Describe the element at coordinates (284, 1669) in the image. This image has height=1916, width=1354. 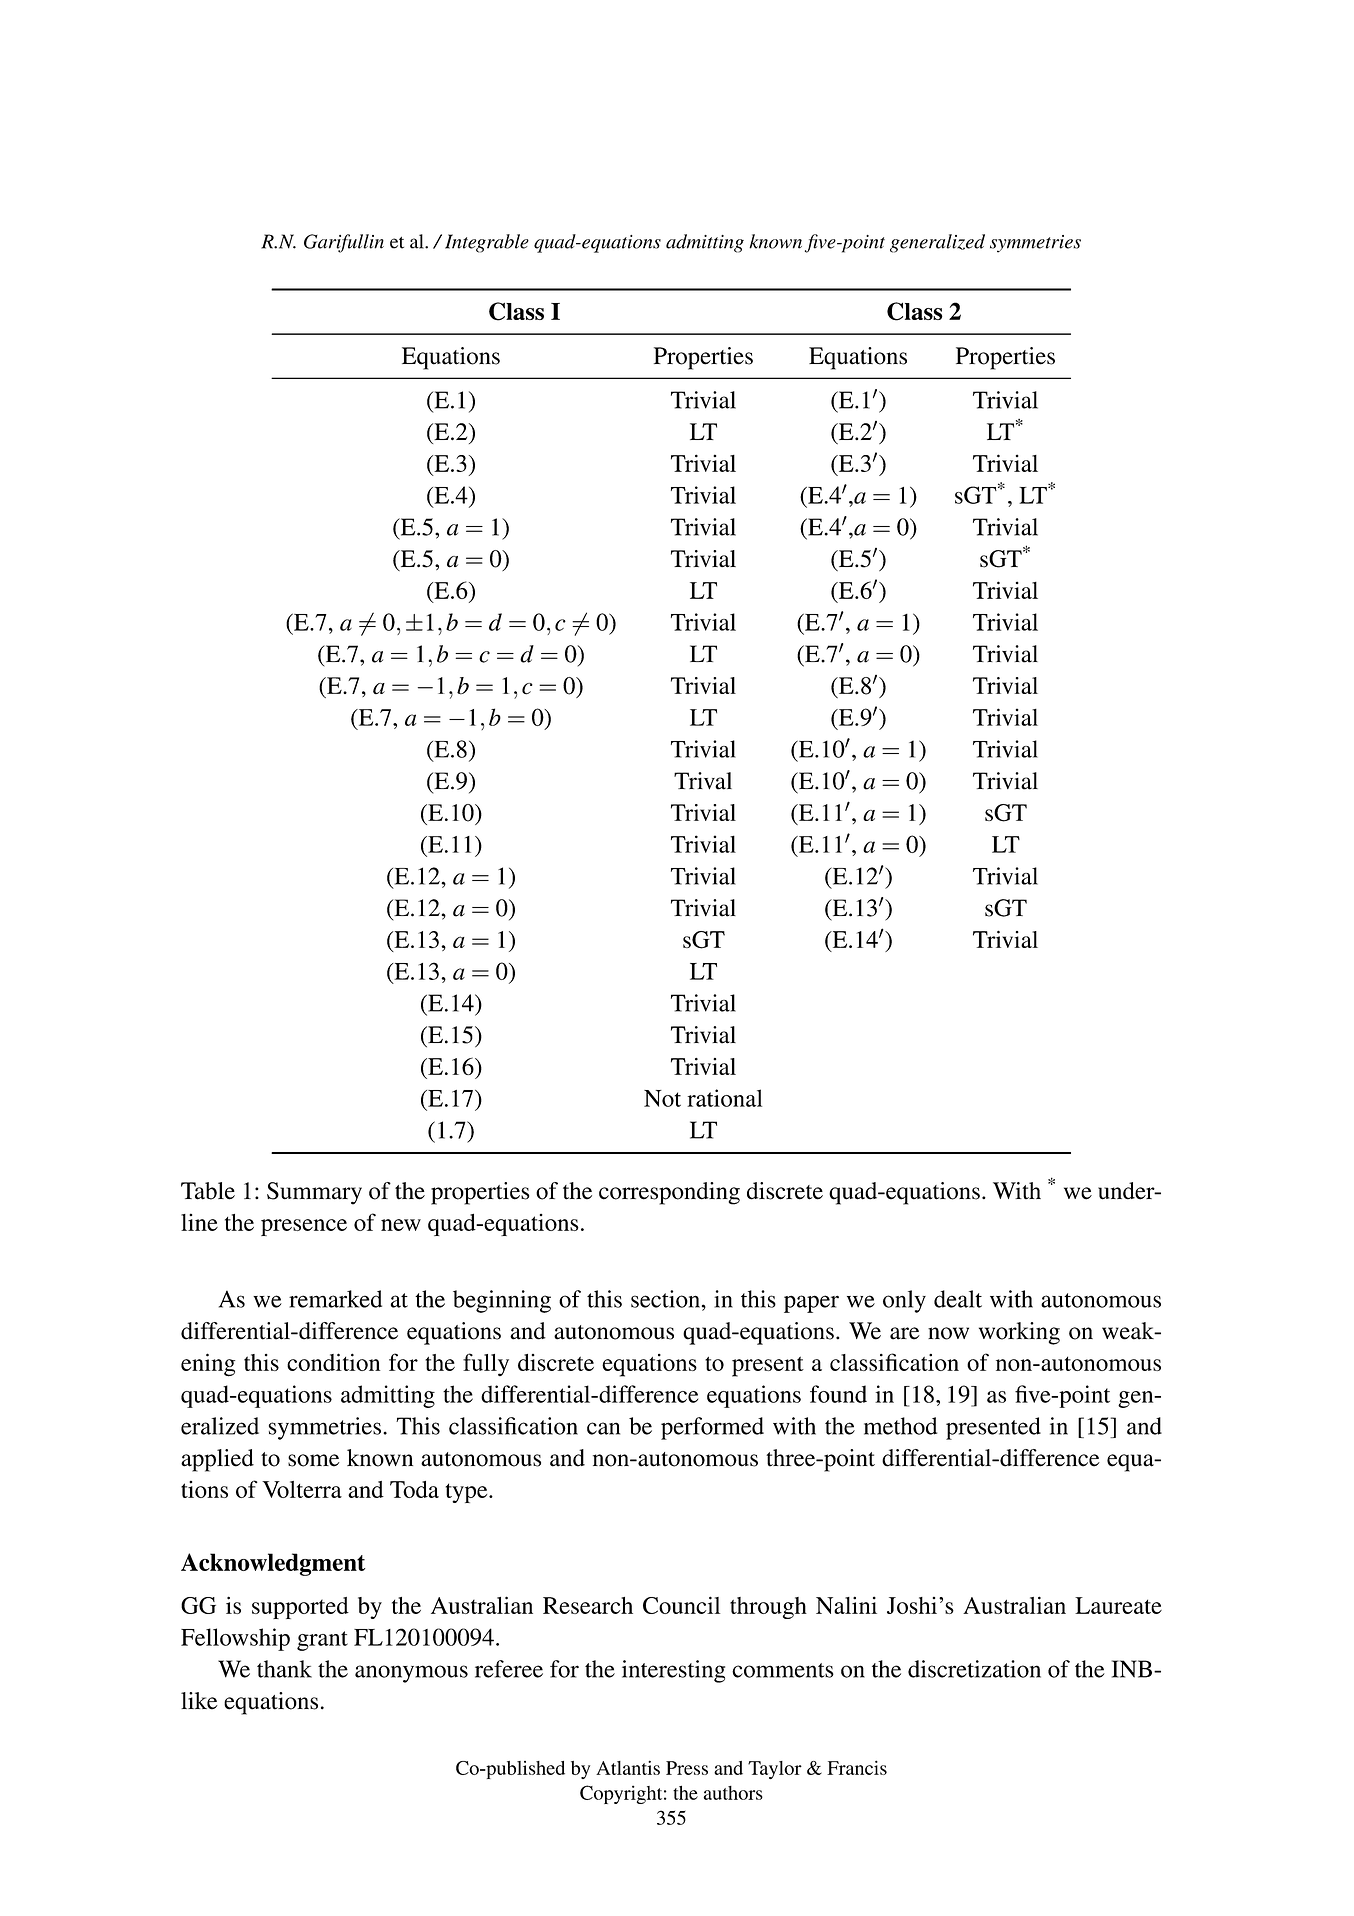
I see `thank` at that location.
